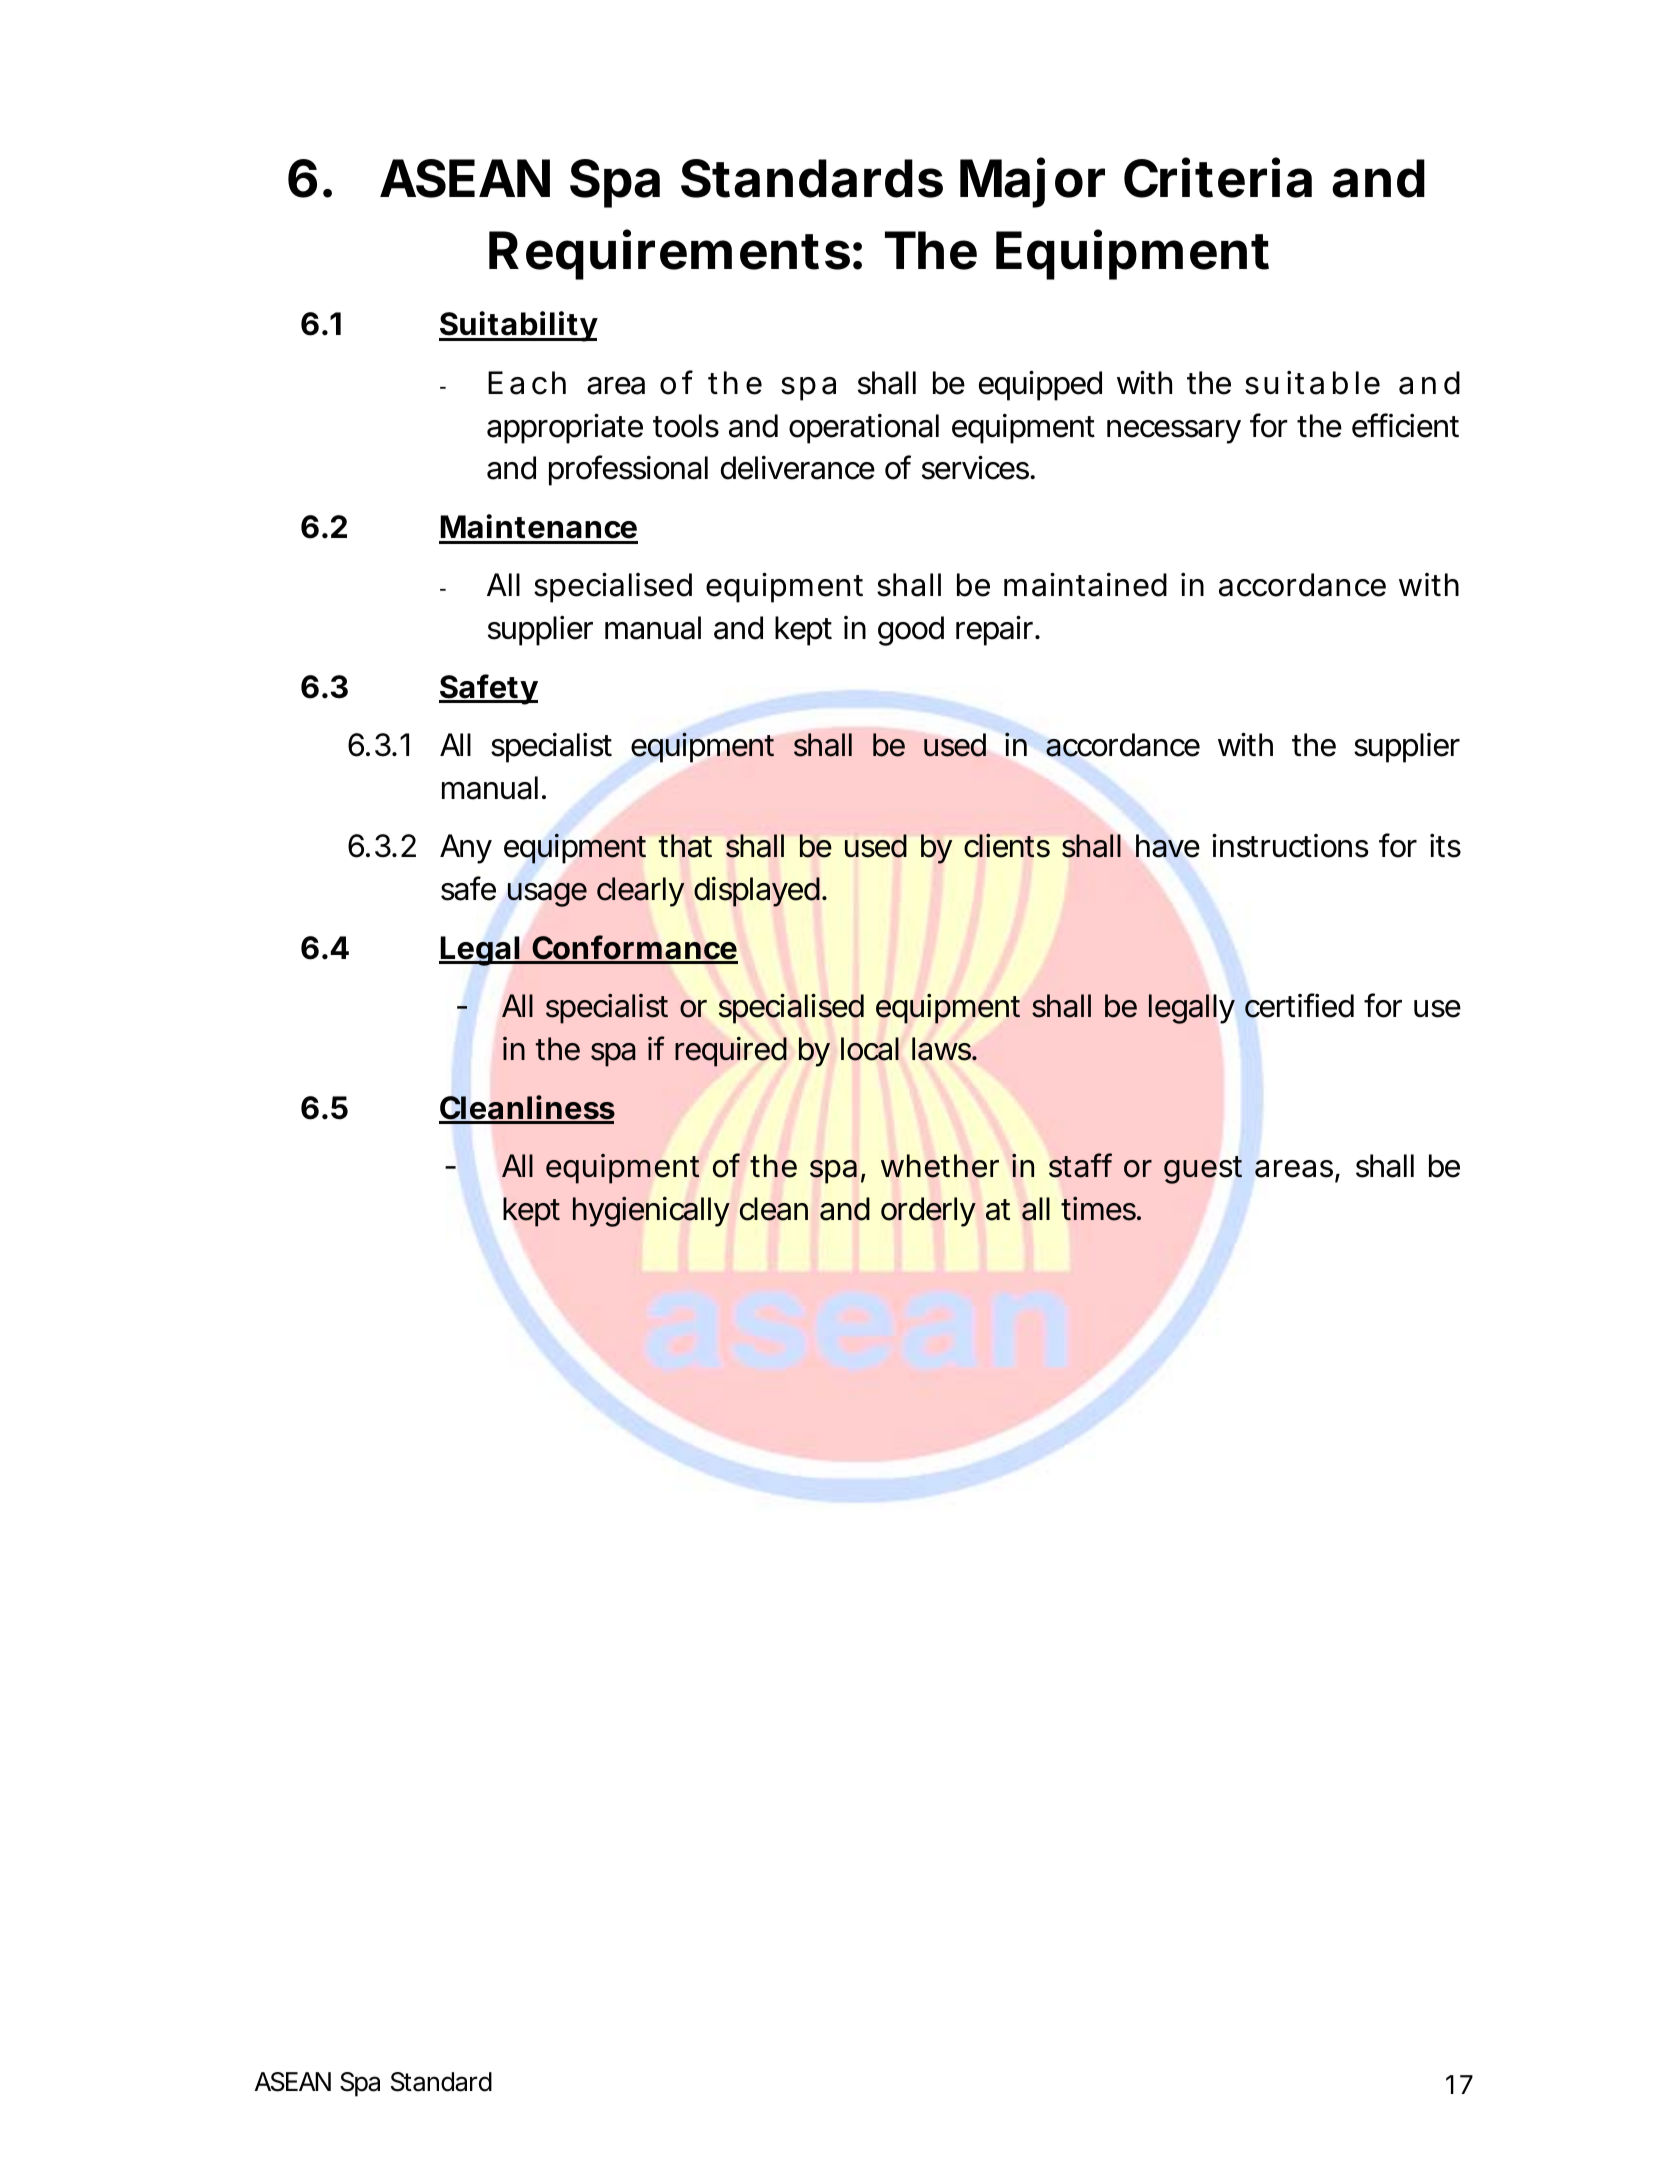 This page has width=1677, height=2170. What do you see at coordinates (685, 846) in the page?
I see `that` at bounding box center [685, 846].
